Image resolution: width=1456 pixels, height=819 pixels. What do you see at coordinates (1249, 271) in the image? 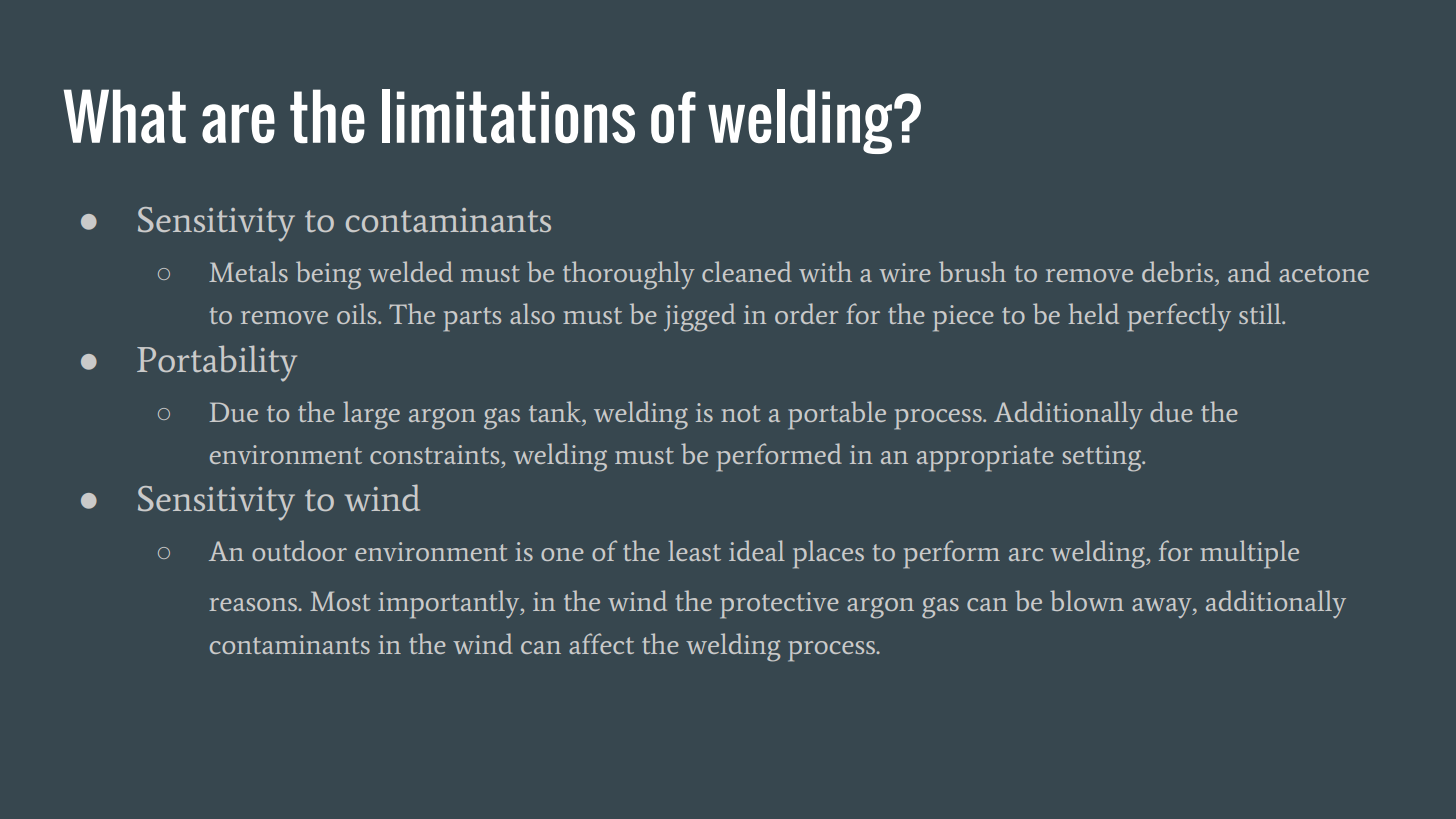
I see `and` at bounding box center [1249, 271].
